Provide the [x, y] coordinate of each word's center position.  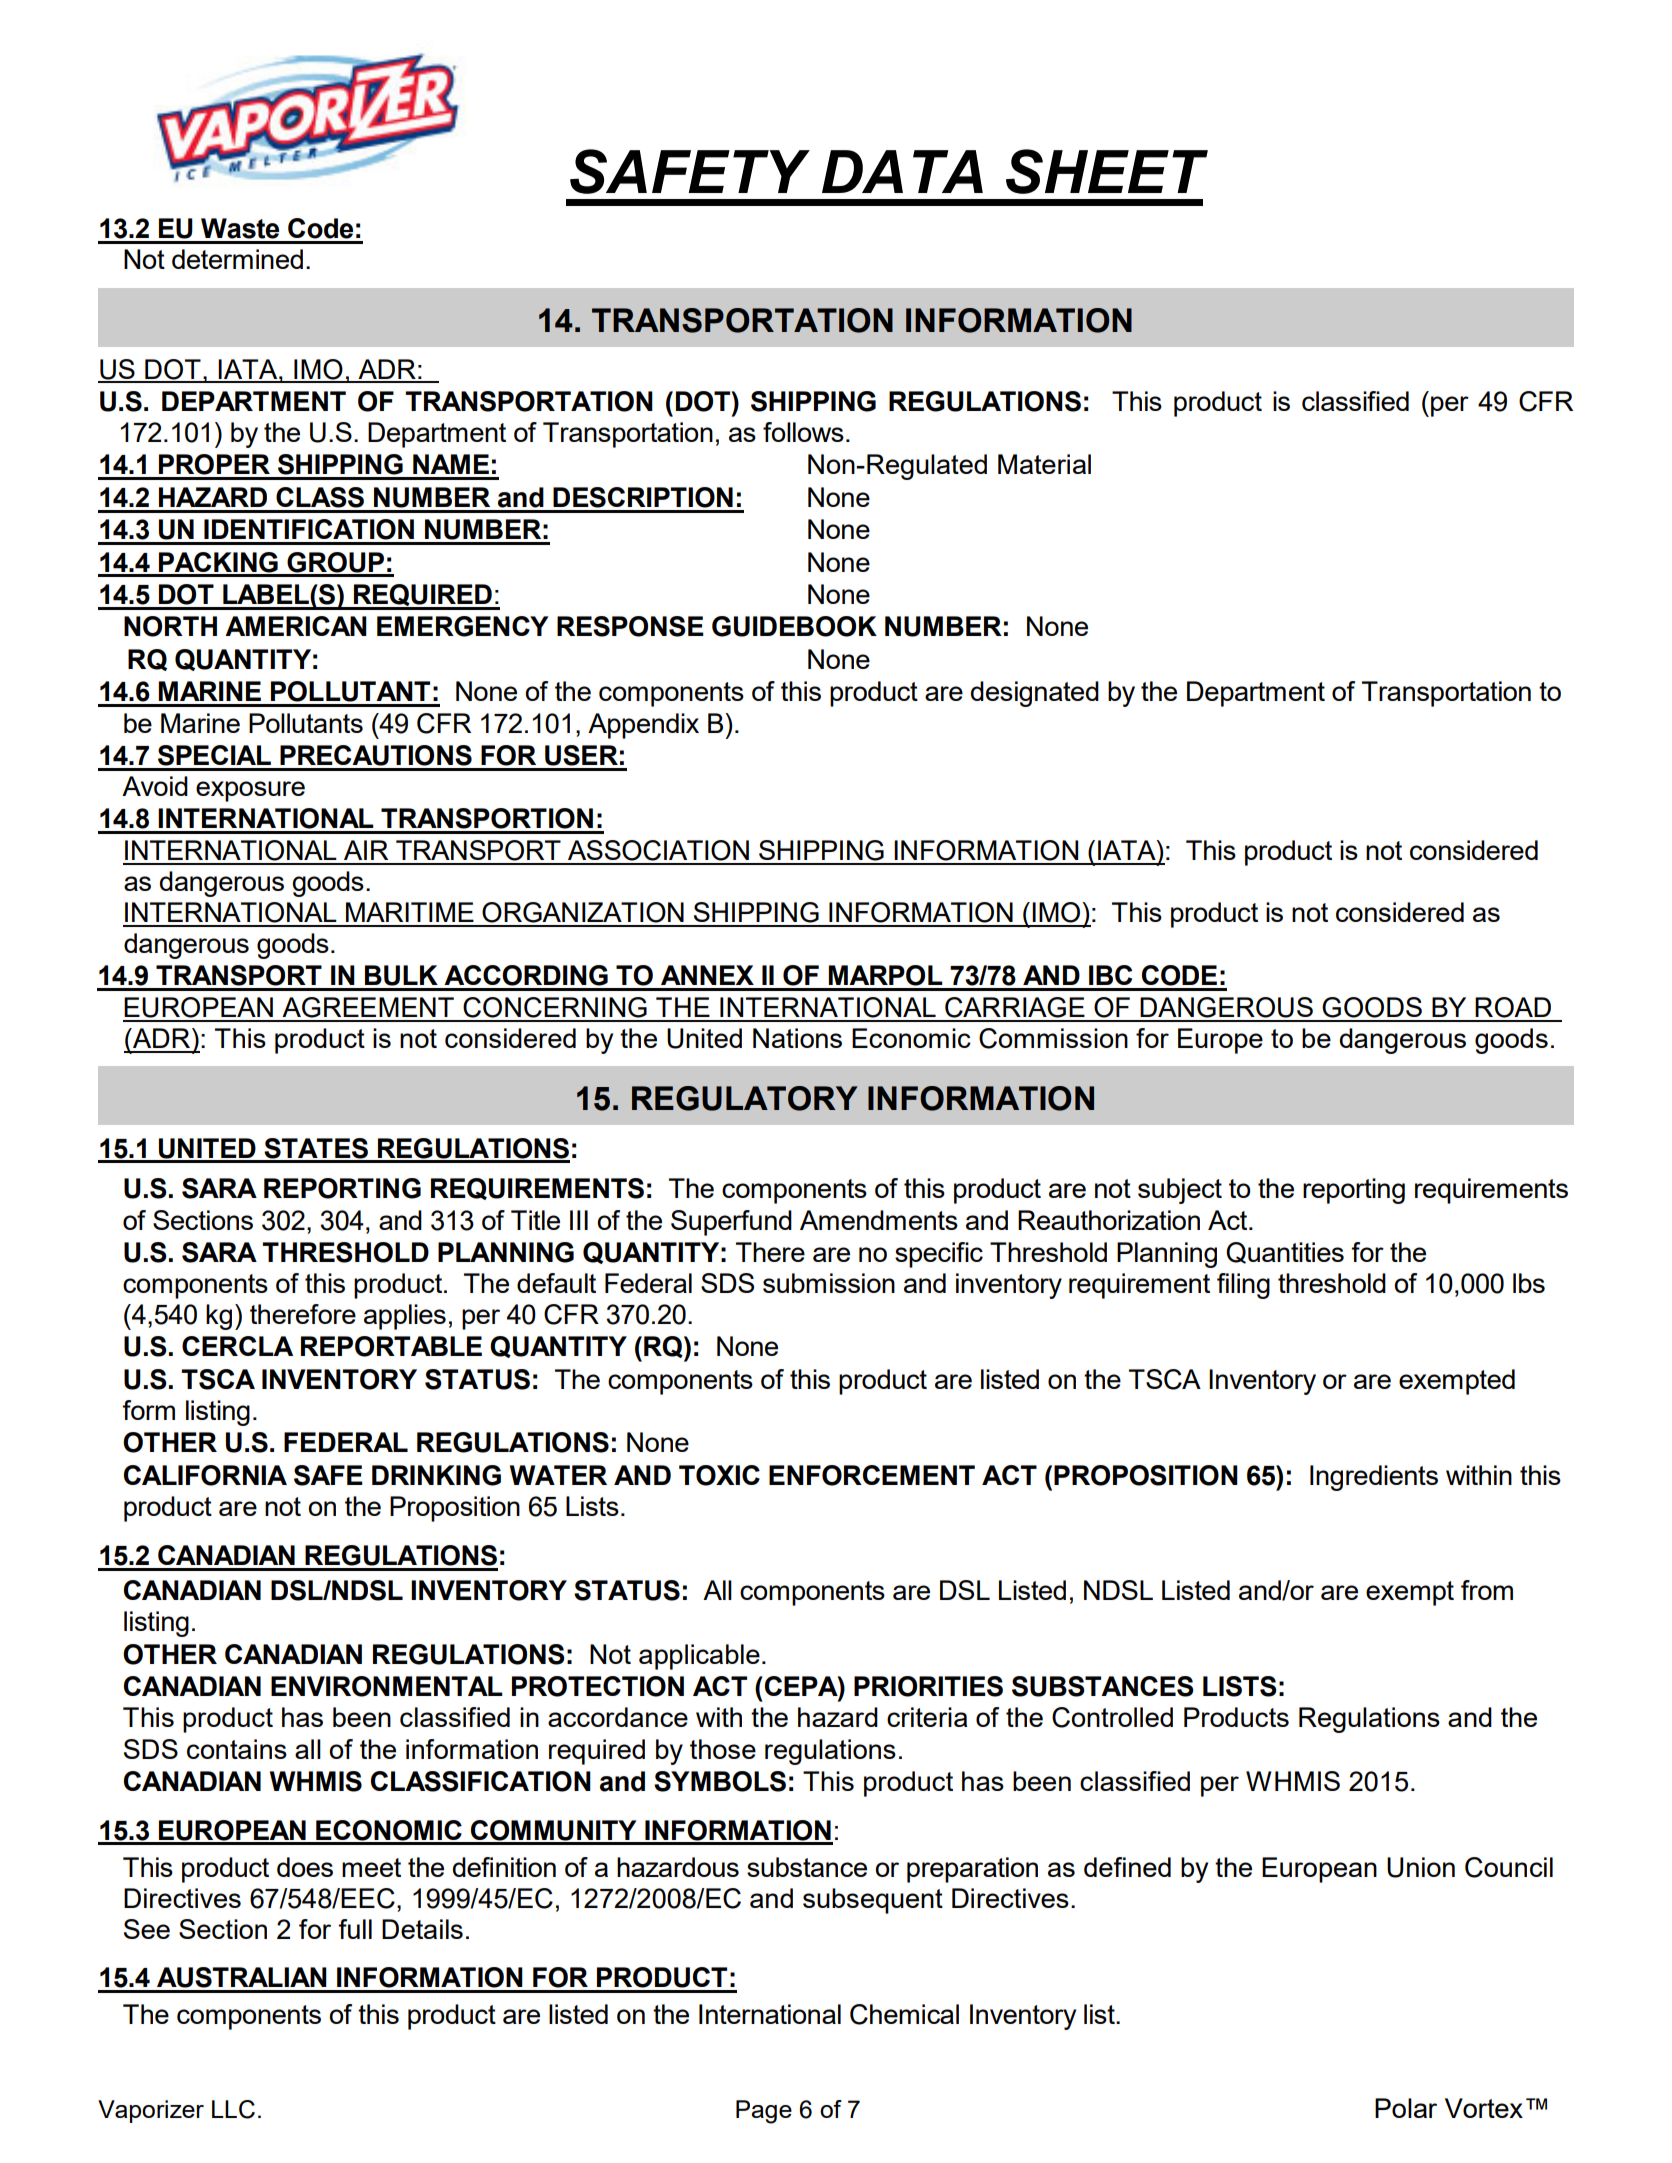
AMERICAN [296, 626]
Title [535, 1220]
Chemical [904, 2014]
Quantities [1285, 1253]
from [1487, 1590]
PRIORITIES [928, 1686]
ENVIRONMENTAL [387, 1686]
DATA [902, 171]
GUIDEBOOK [794, 626]
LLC [233, 2109]
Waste [240, 228]
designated [1035, 694]
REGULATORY [744, 1098]
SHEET [1107, 171]
